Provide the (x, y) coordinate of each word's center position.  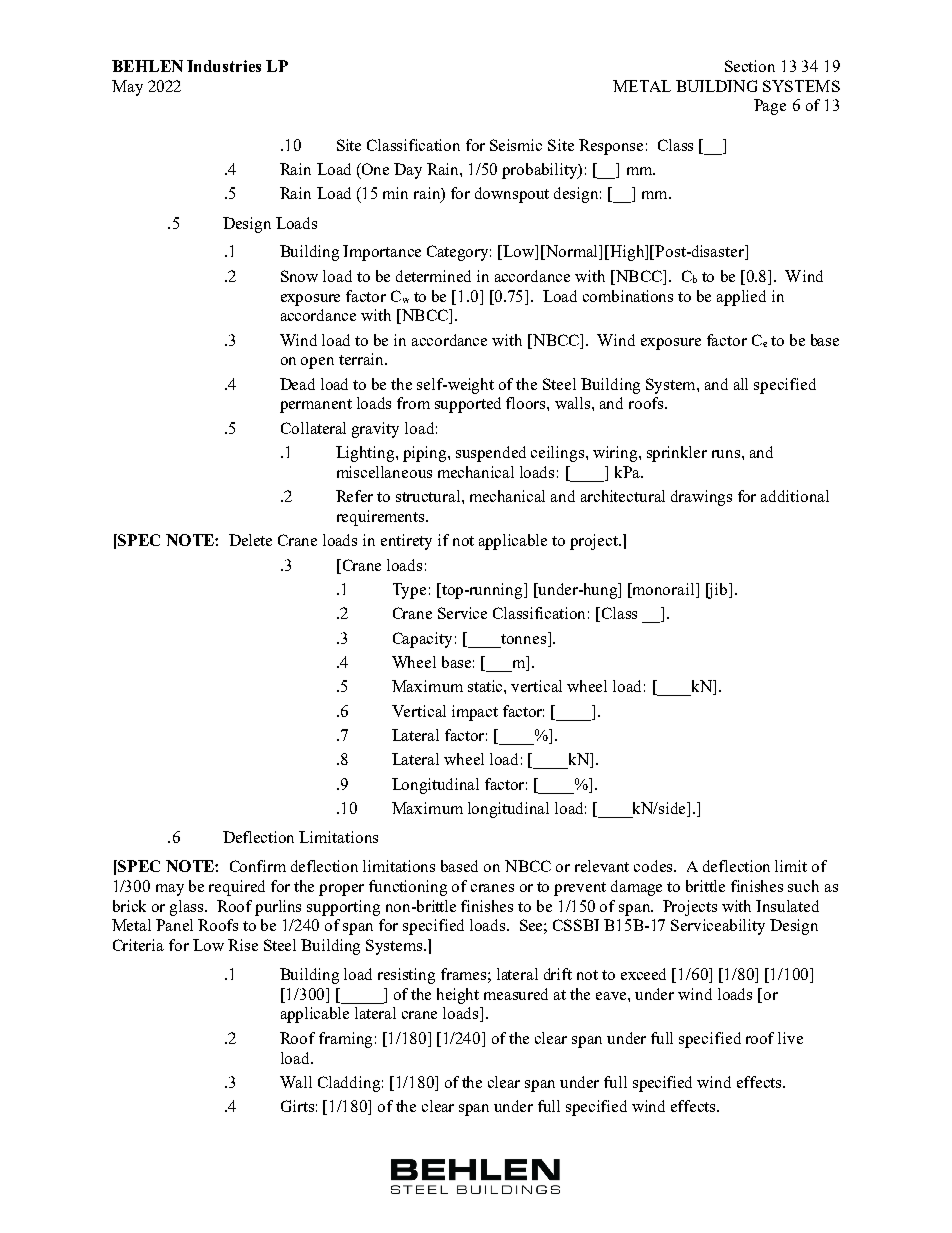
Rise (243, 945)
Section (750, 66)
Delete (250, 540)
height (458, 996)
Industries (224, 66)
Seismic (516, 145)
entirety (406, 542)
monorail (664, 590)
